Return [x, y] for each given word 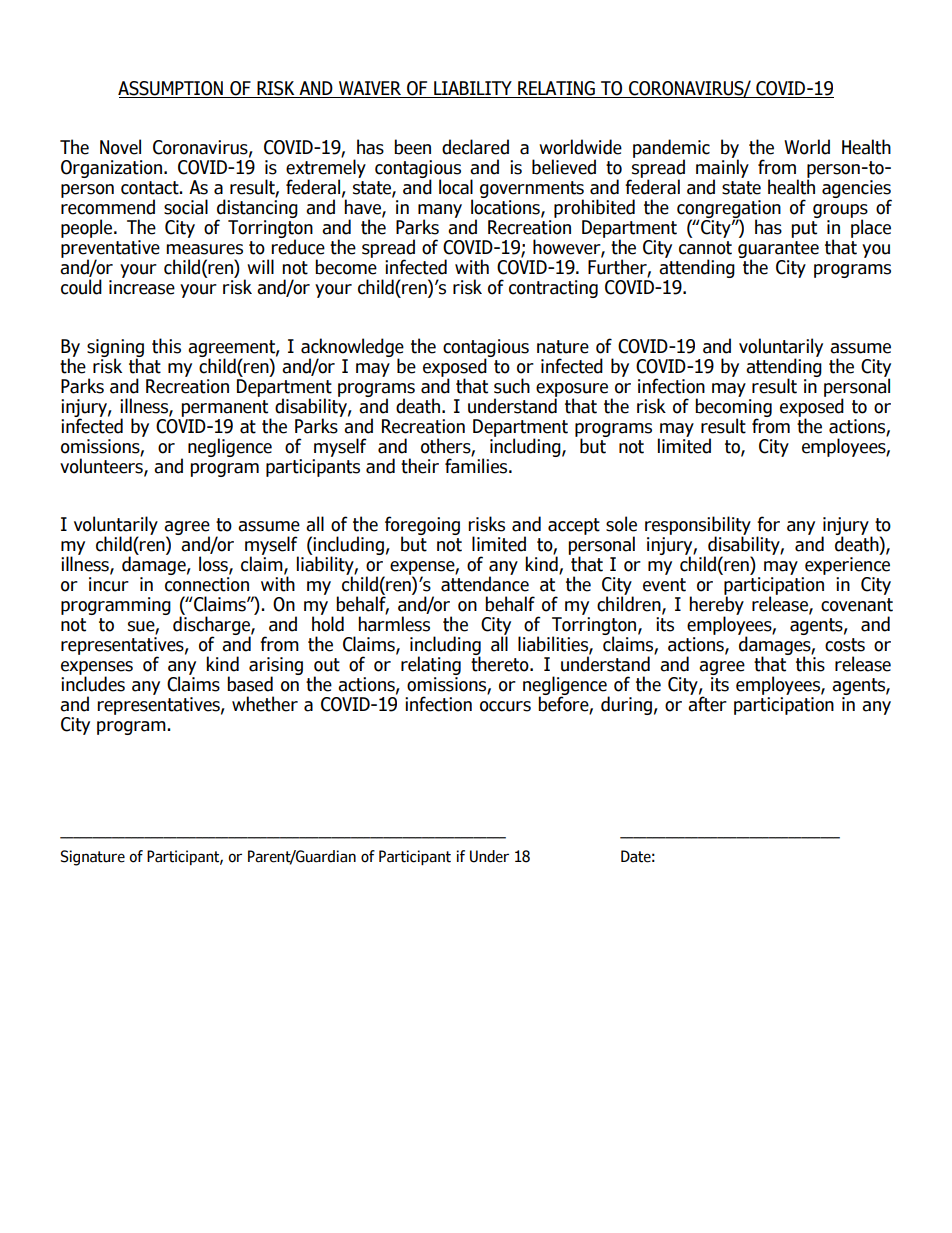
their [420, 466]
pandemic [671, 149]
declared [475, 147]
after [707, 703]
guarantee [778, 250]
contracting [553, 289]
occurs [505, 706]
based [250, 684]
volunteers [102, 465]
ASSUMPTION [171, 89]
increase [142, 287]
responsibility [699, 527]
